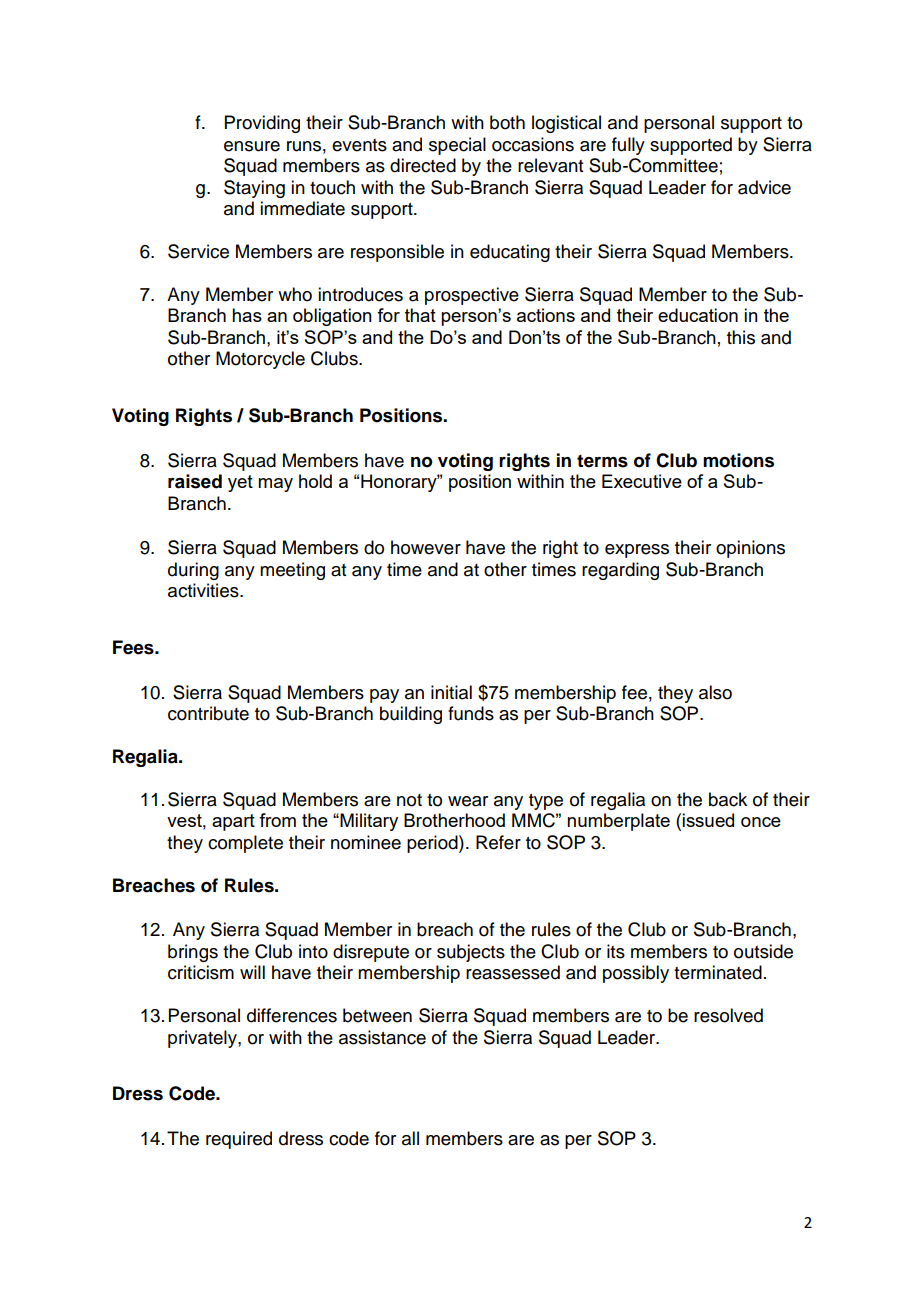 The height and width of the screenshot is (1308, 924). What do you see at coordinates (457, 146) in the screenshot?
I see `special` at bounding box center [457, 146].
